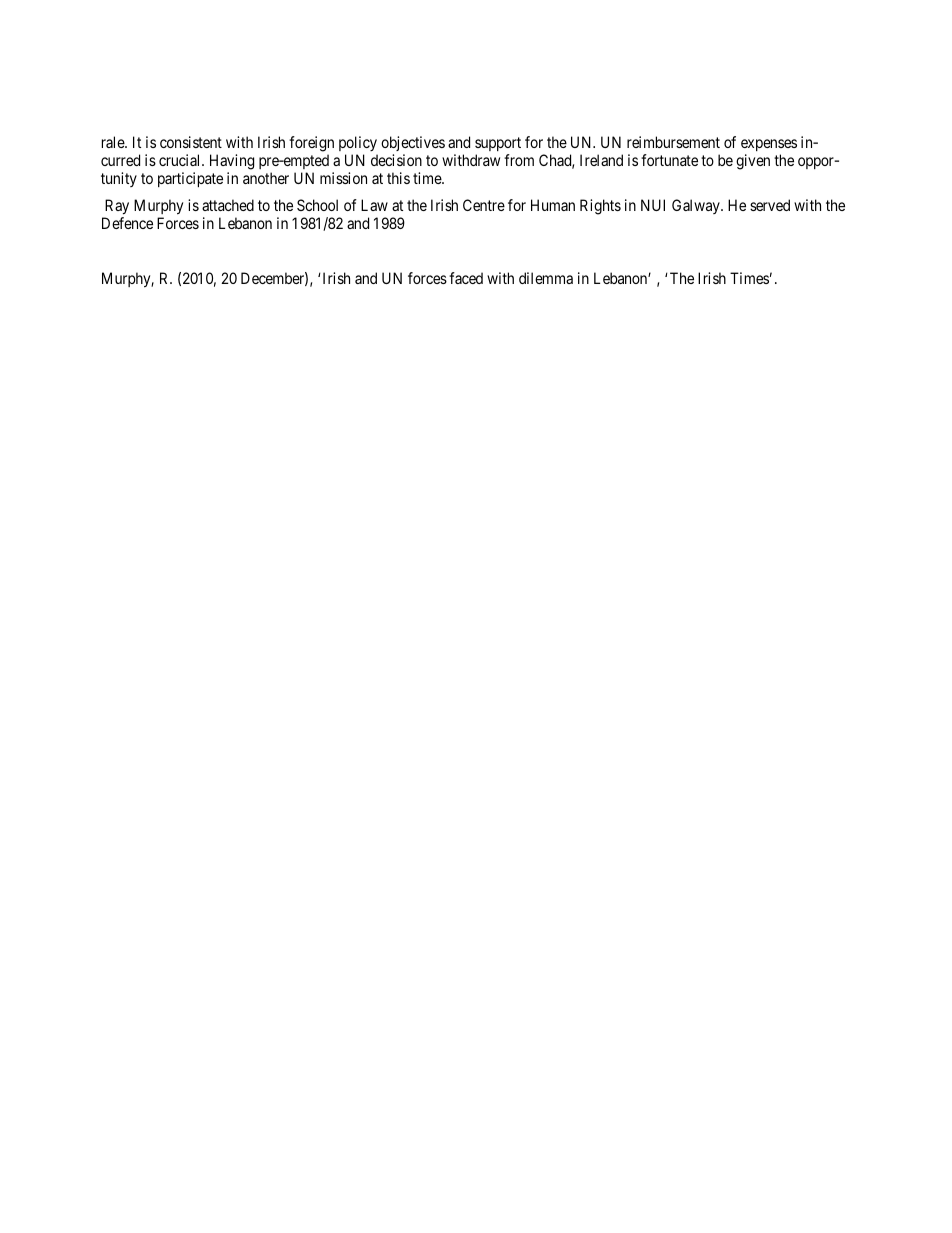 The width and height of the screenshot is (952, 1233). I want to click on crucial, so click(181, 160).
